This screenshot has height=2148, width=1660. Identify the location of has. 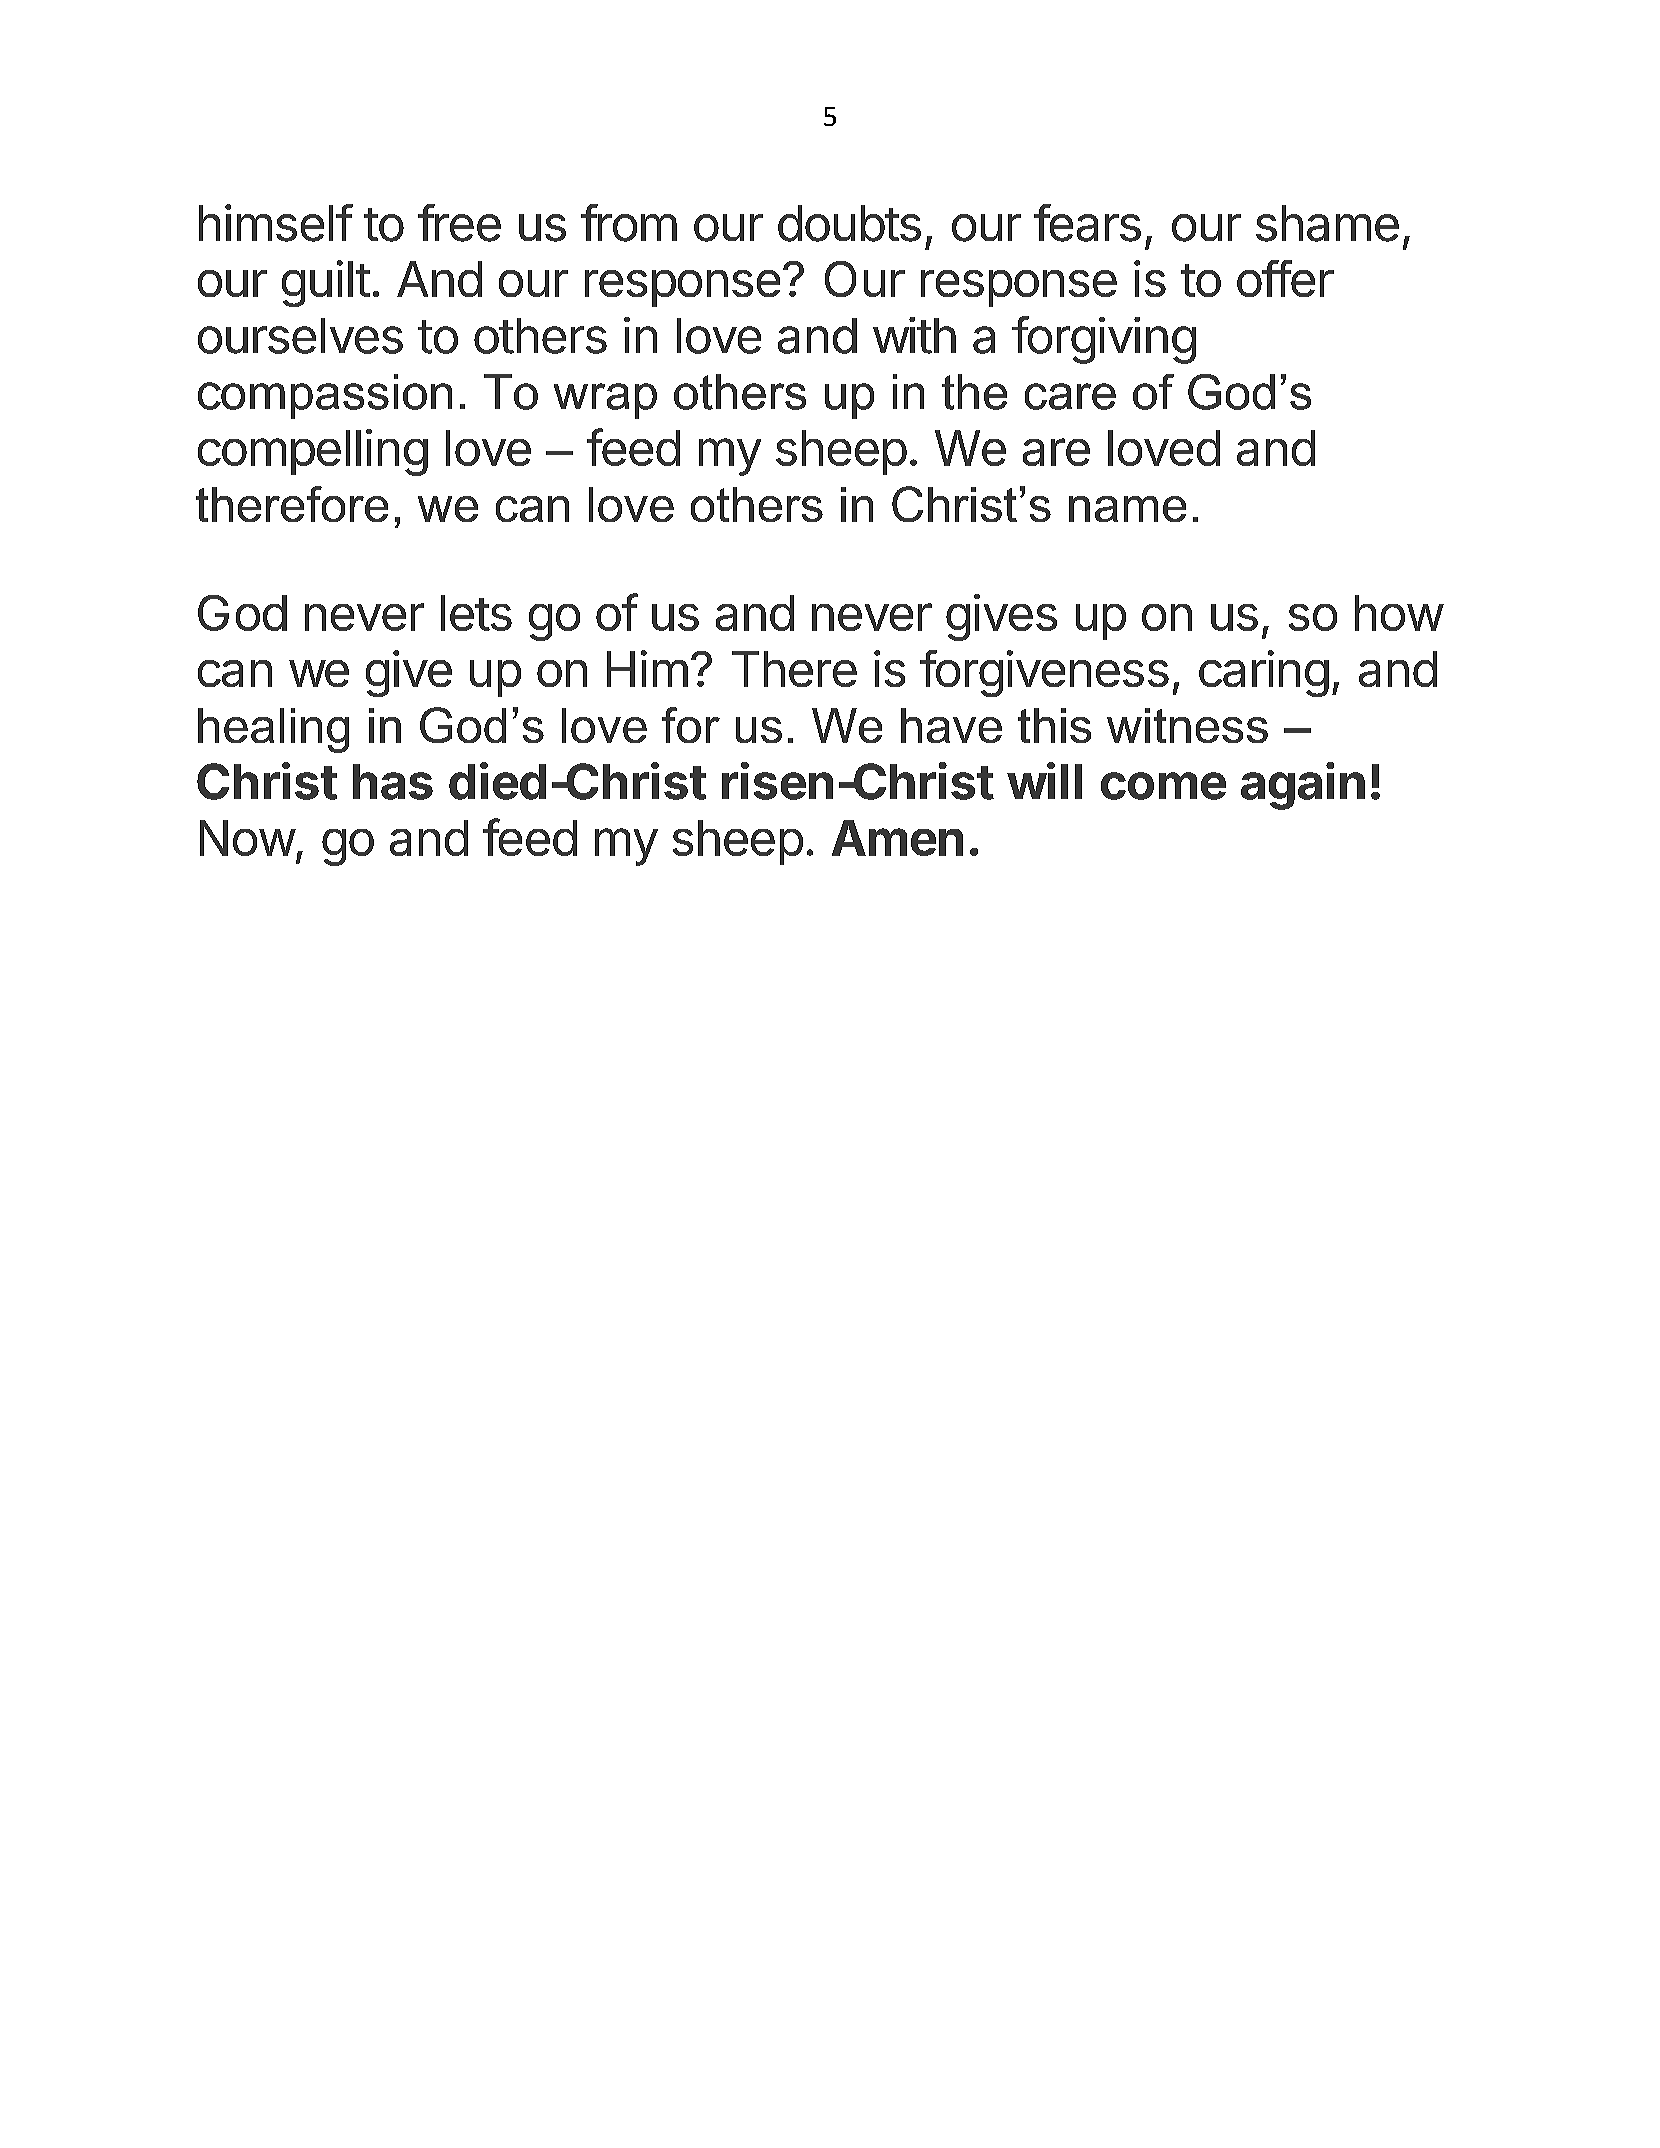
(393, 782).
